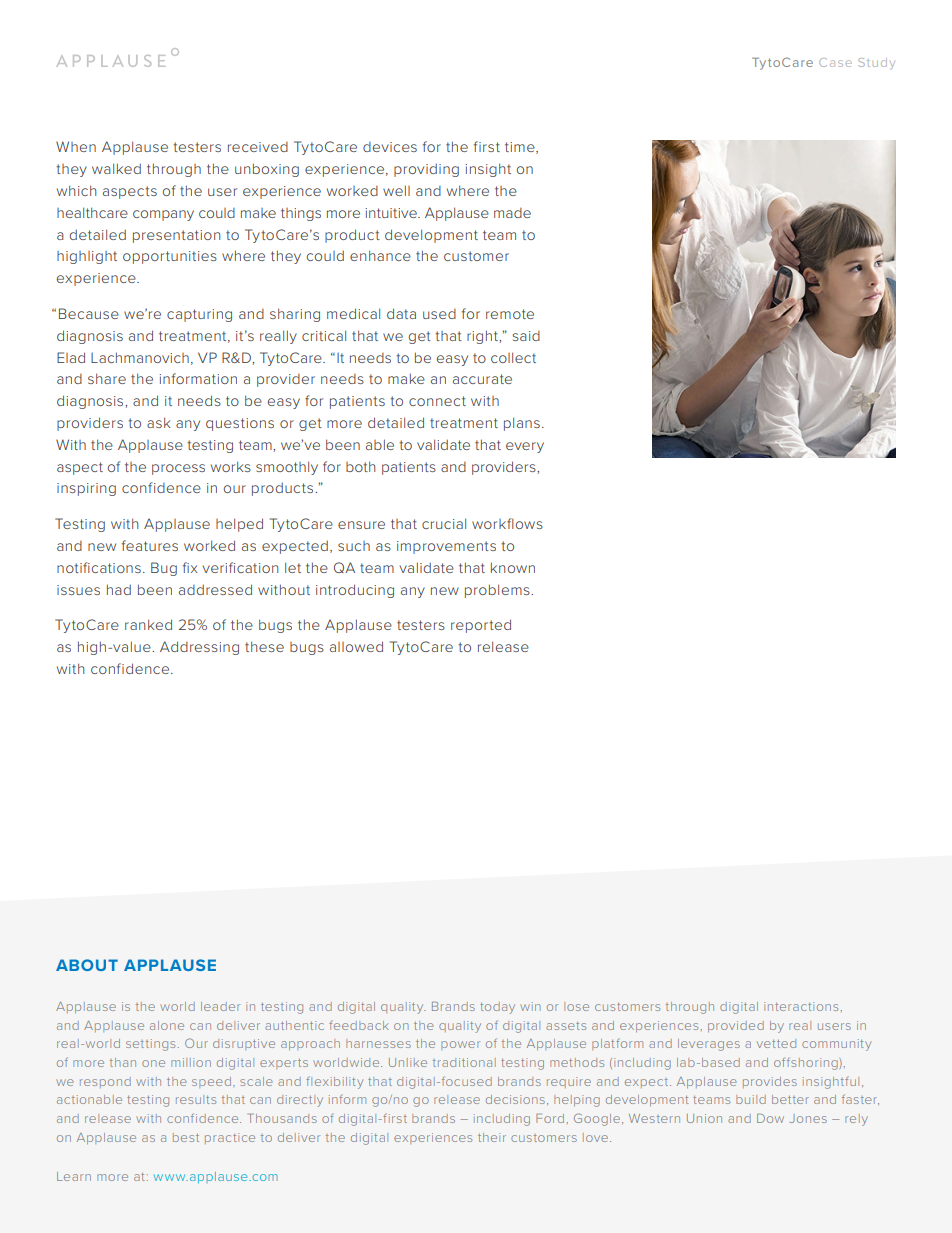  What do you see at coordinates (492, 1137) in the document?
I see `their` at bounding box center [492, 1137].
